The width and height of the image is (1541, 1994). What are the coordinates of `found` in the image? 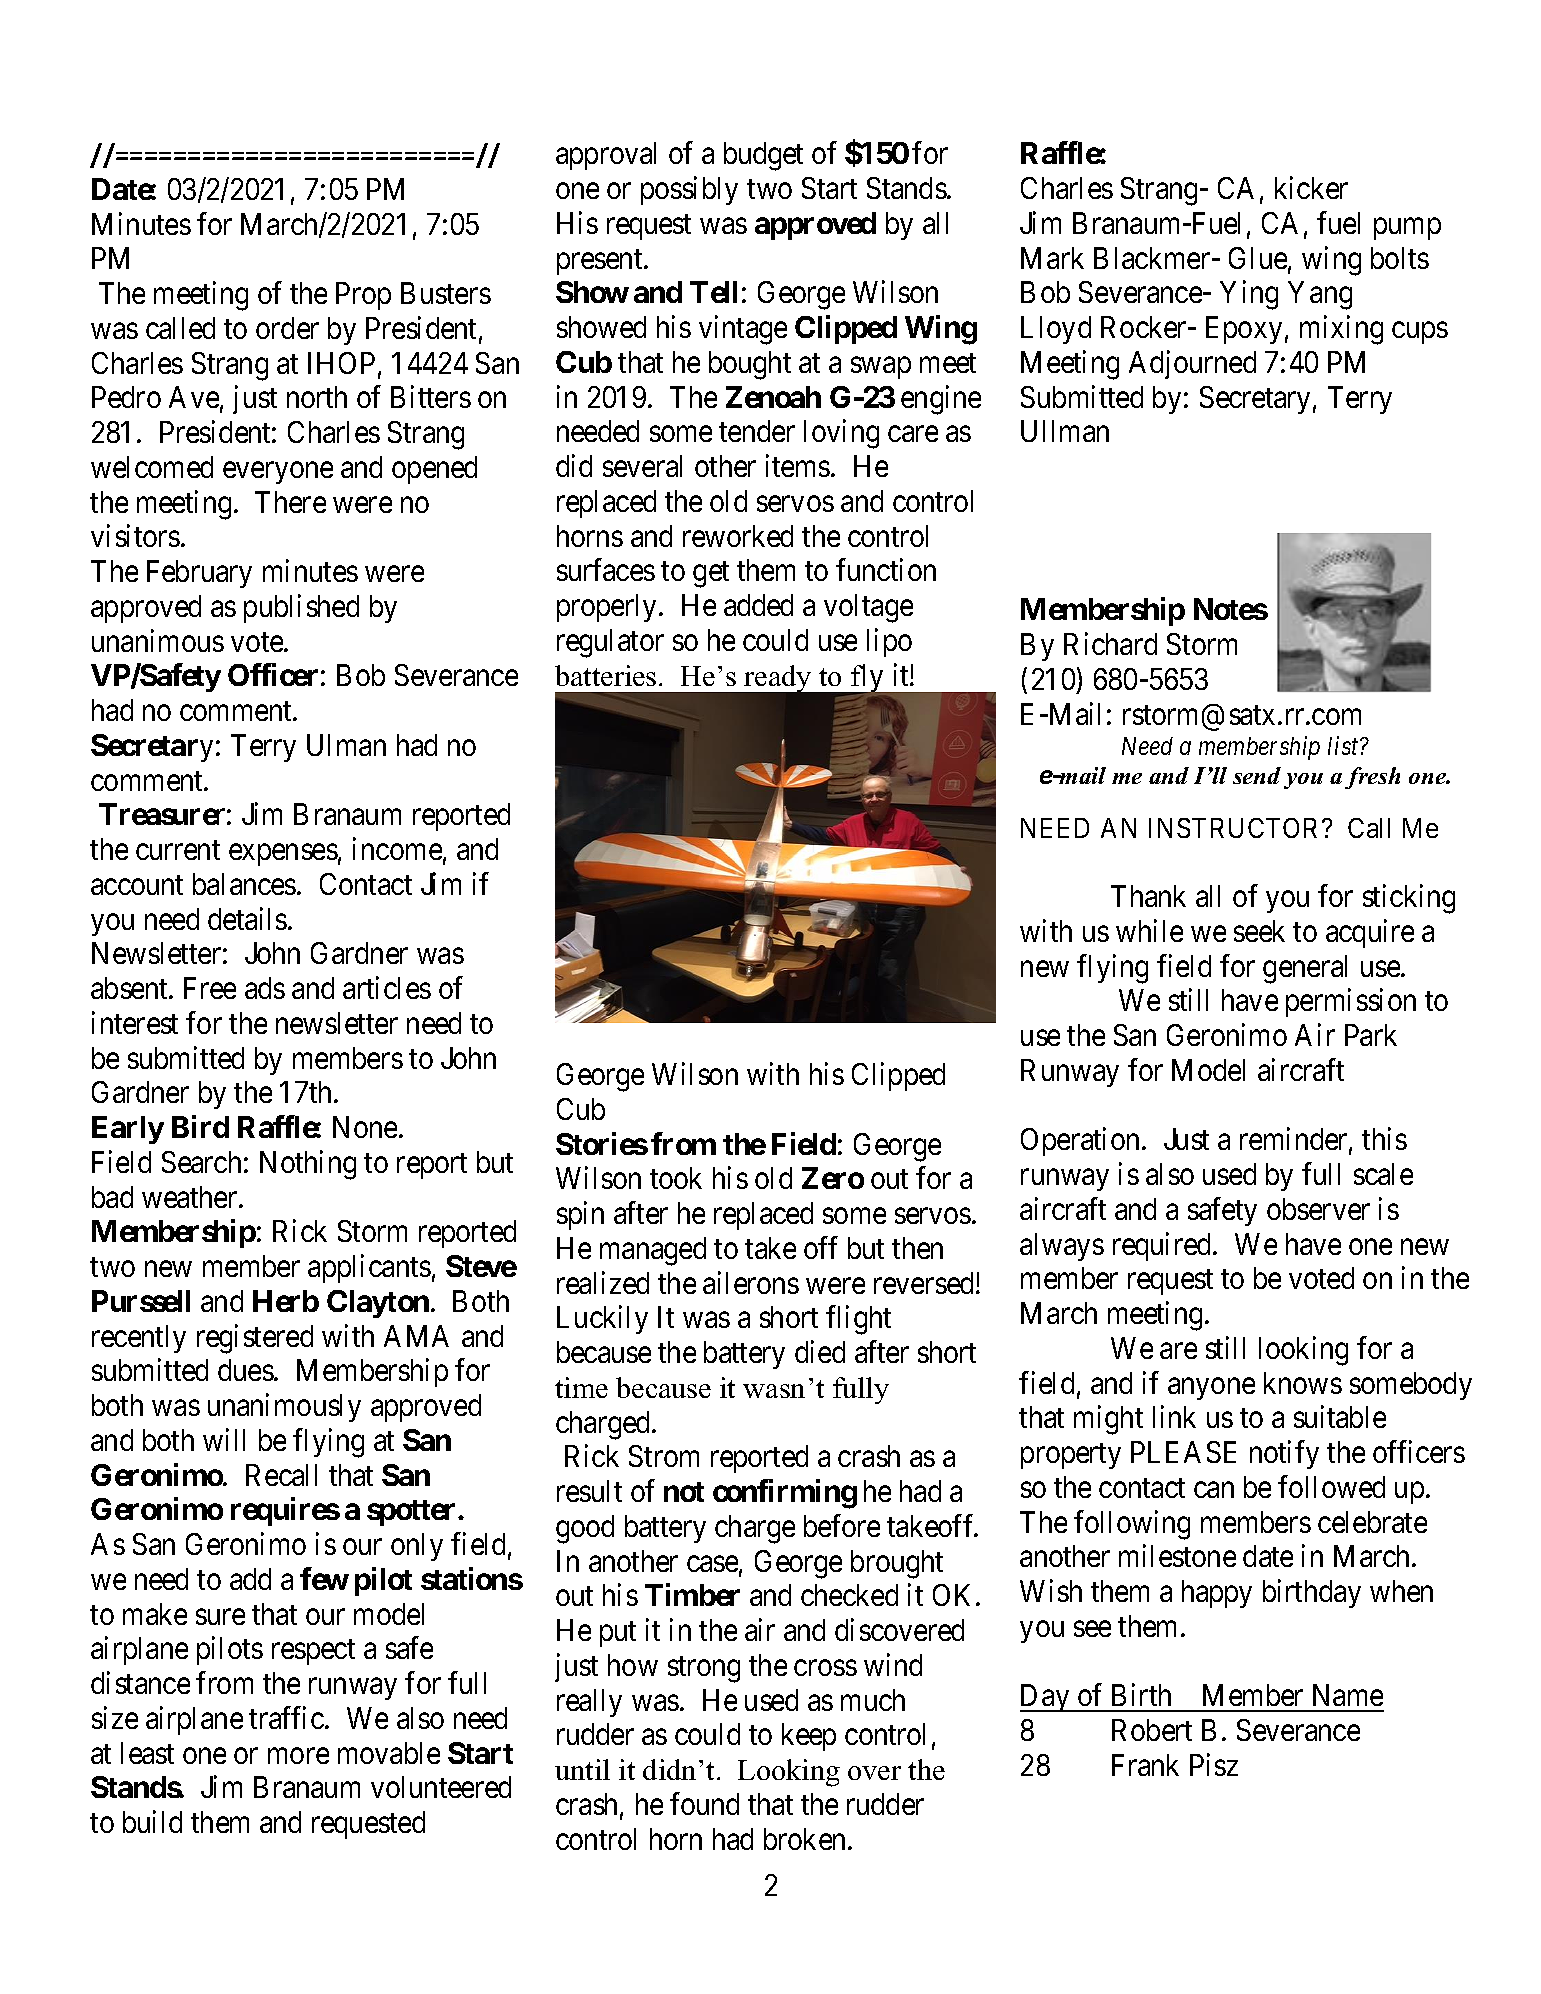 It's located at (704, 1803).
